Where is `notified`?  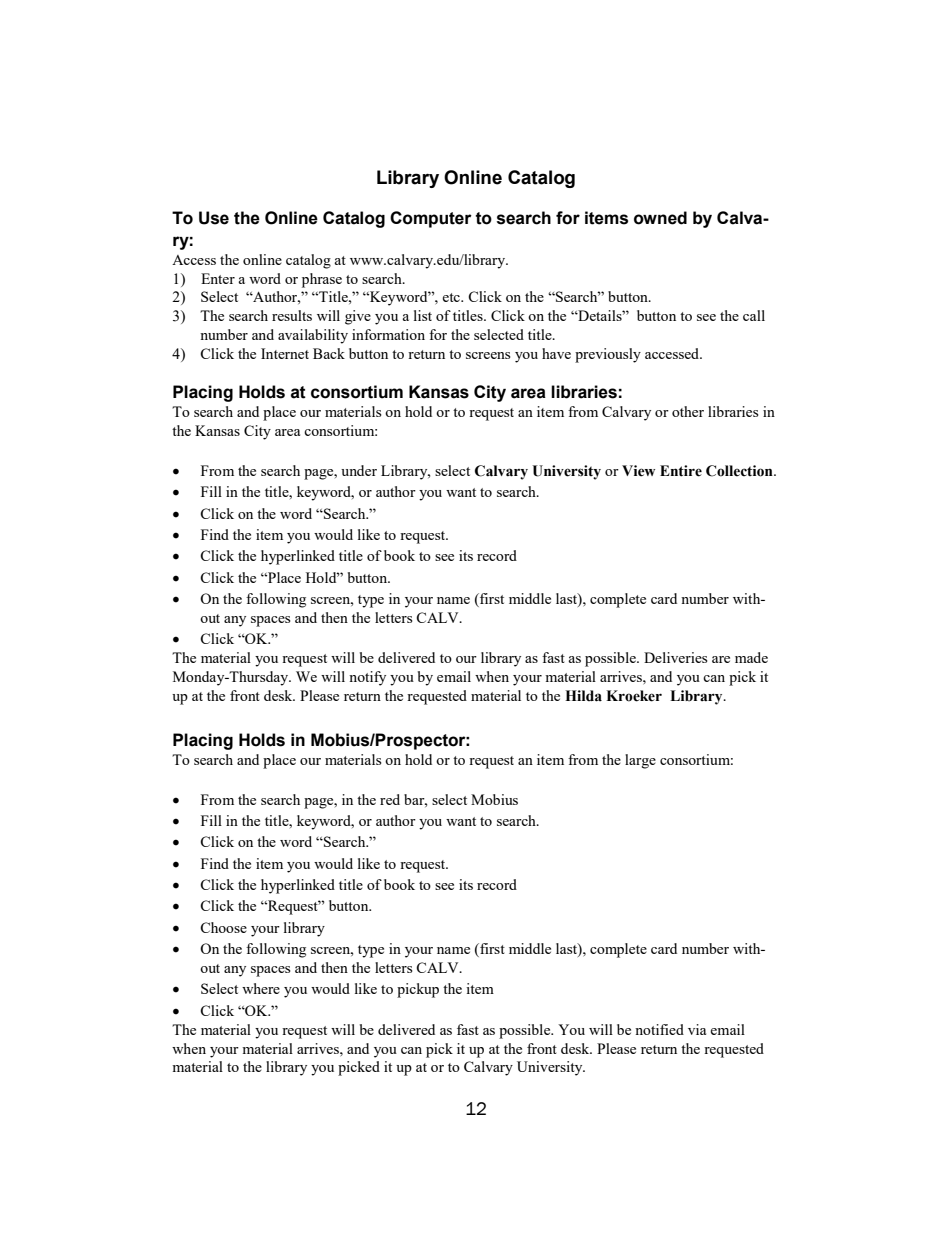
notified is located at coordinates (659, 1029).
